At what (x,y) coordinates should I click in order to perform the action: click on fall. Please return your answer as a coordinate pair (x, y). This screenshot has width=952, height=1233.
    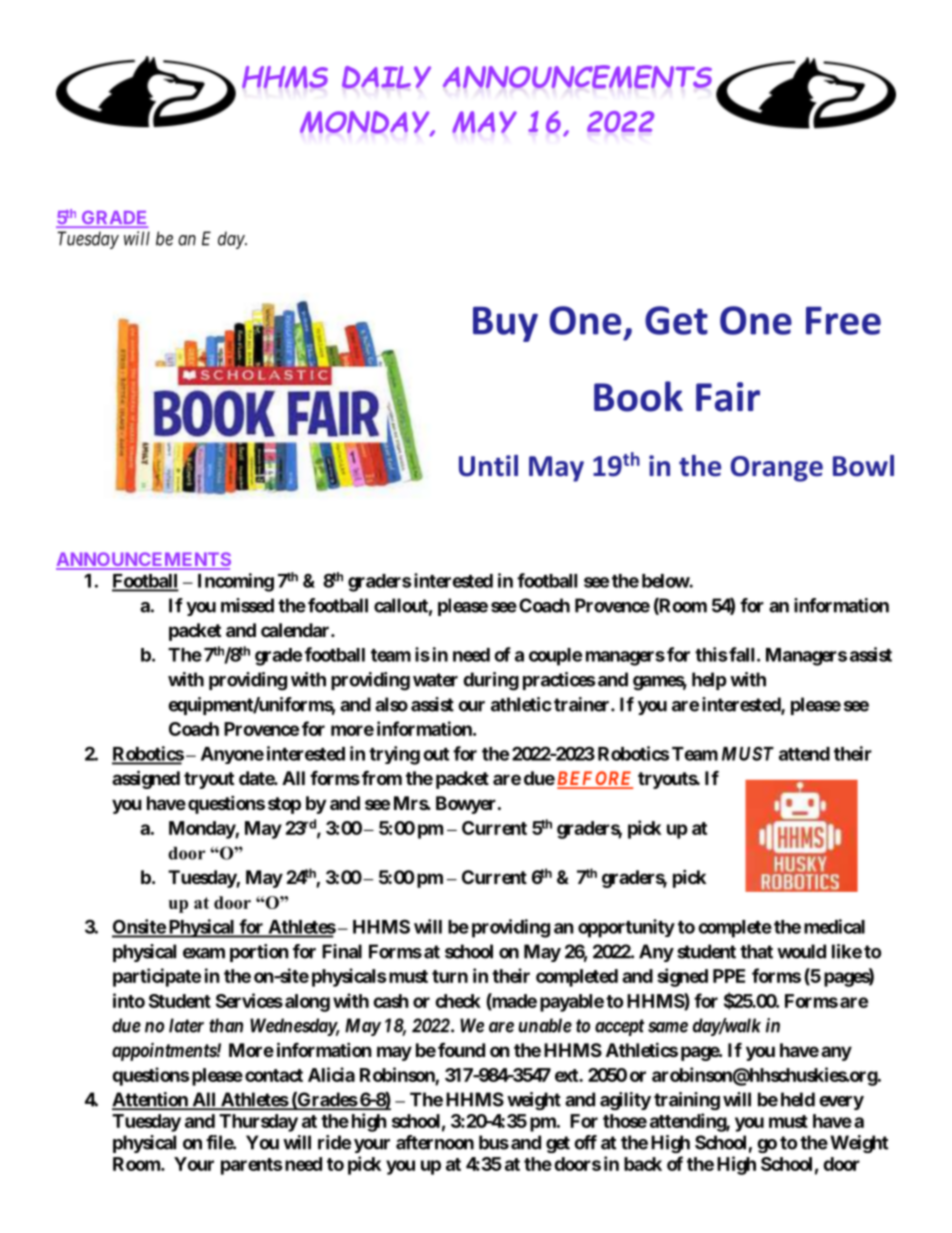
    Looking at the image, I should click on (740, 654).
